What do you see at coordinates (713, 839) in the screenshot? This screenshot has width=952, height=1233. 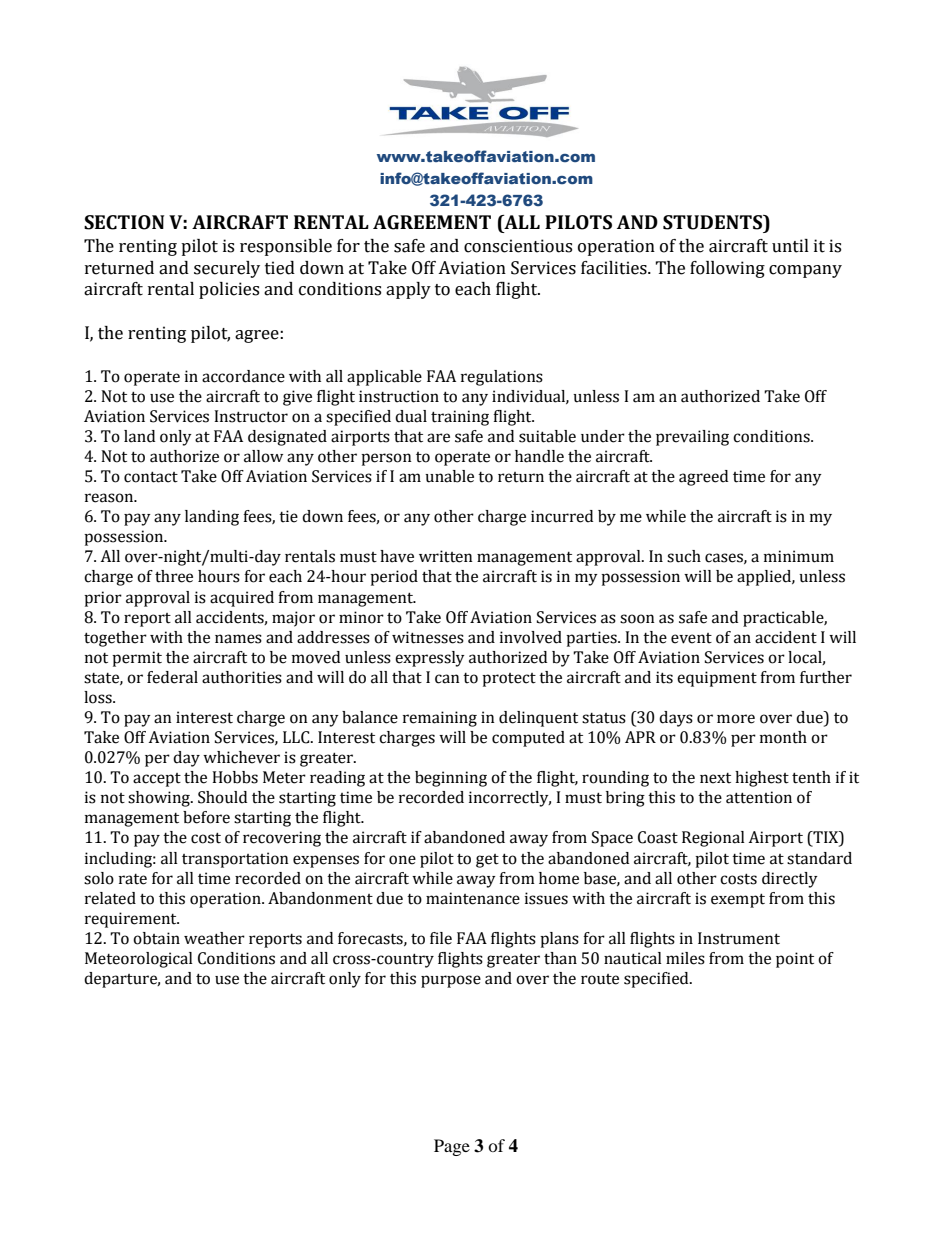 I see `Regional` at bounding box center [713, 839].
